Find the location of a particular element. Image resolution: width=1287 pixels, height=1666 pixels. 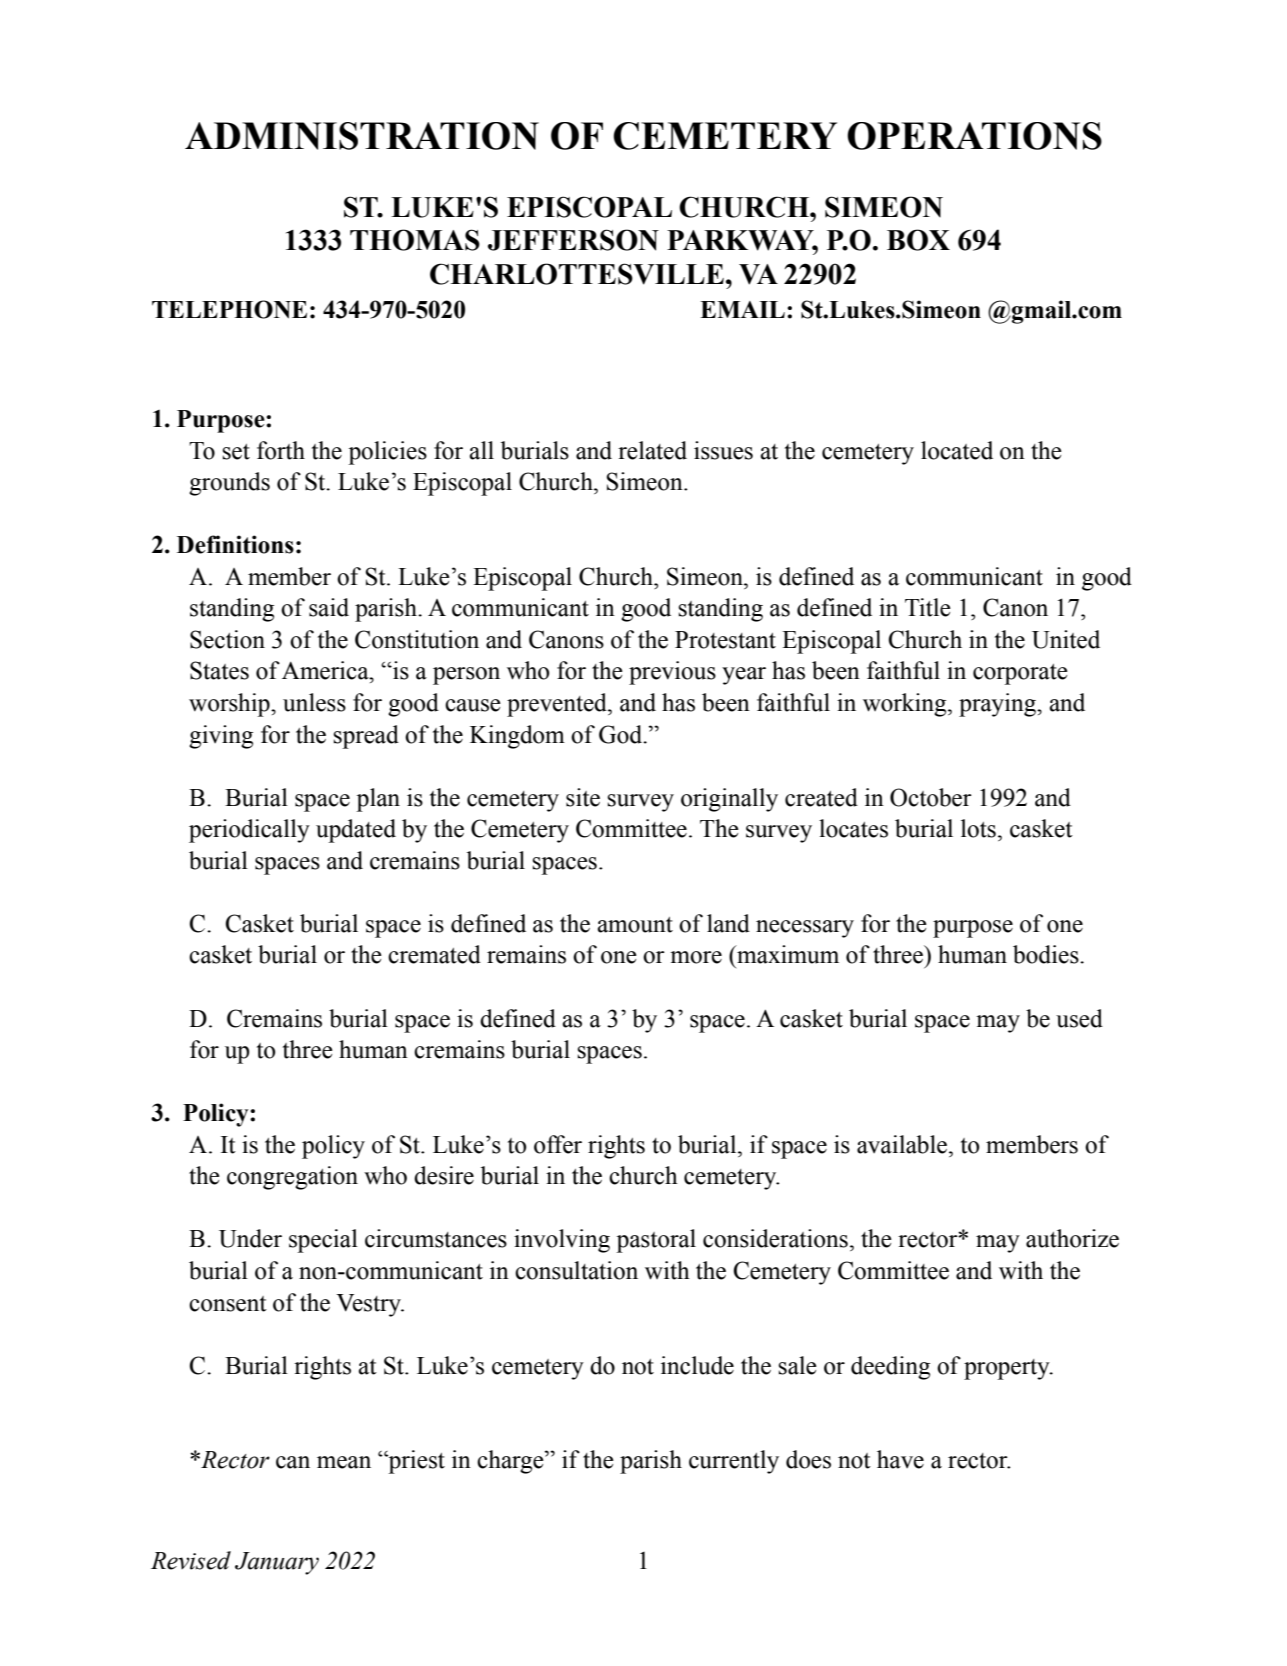

previous is located at coordinates (672, 673).
